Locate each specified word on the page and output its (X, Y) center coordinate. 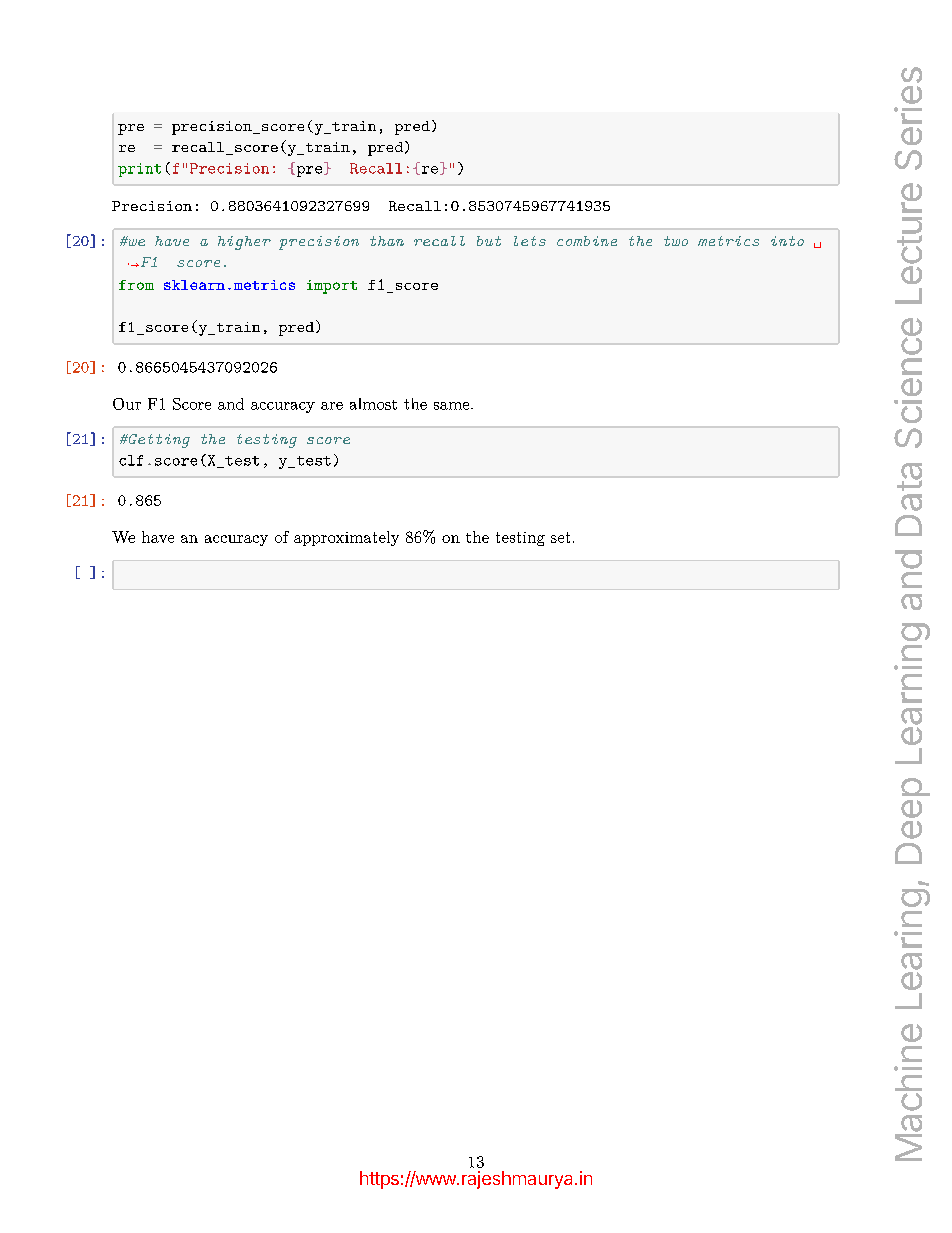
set (560, 537)
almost (373, 404)
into (787, 241)
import (332, 287)
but (489, 241)
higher (244, 243)
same (453, 406)
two (676, 241)
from (136, 285)
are (332, 406)
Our (127, 404)
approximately (346, 538)
